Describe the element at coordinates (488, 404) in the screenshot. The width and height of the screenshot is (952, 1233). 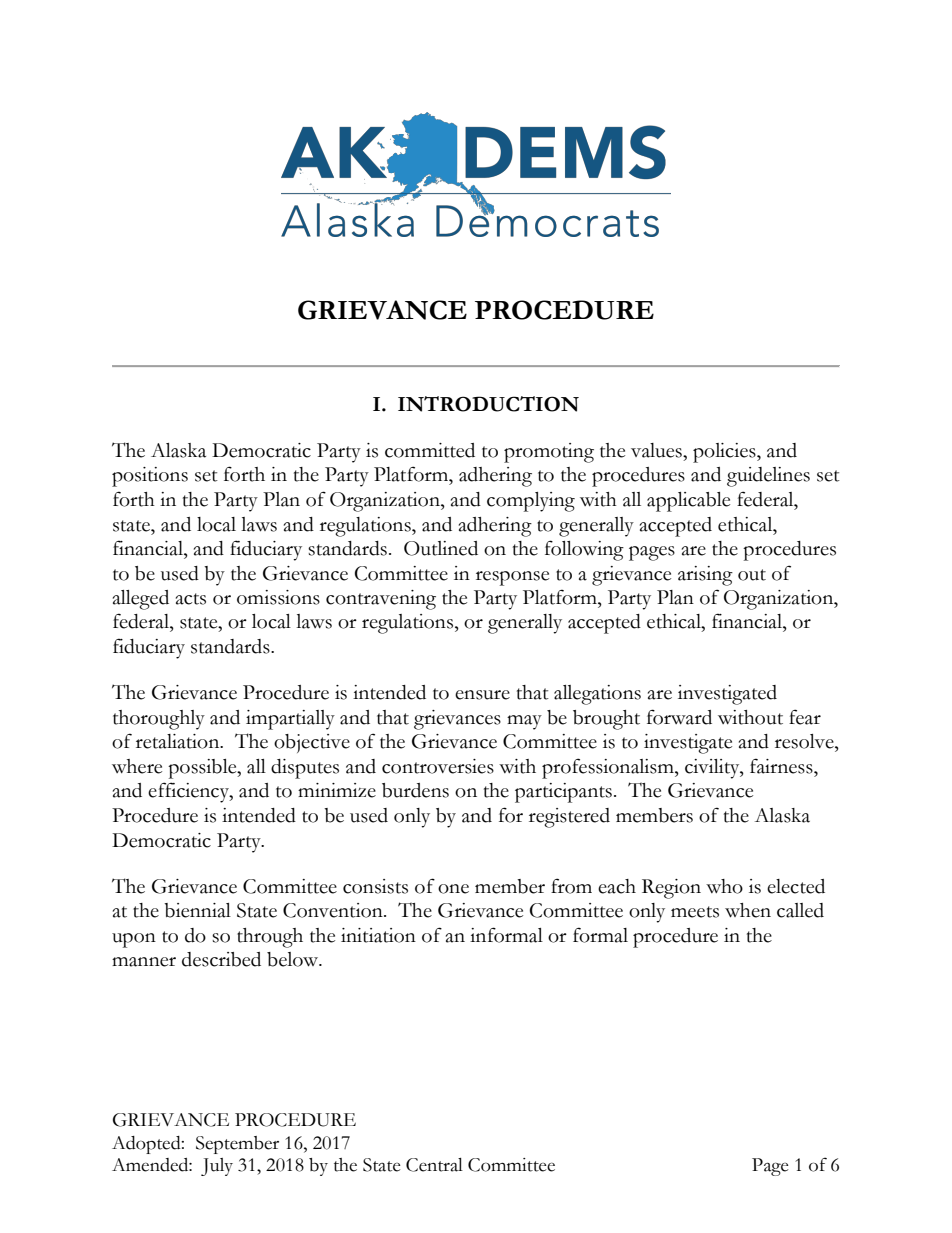
I see `INTRODUCTION` at that location.
